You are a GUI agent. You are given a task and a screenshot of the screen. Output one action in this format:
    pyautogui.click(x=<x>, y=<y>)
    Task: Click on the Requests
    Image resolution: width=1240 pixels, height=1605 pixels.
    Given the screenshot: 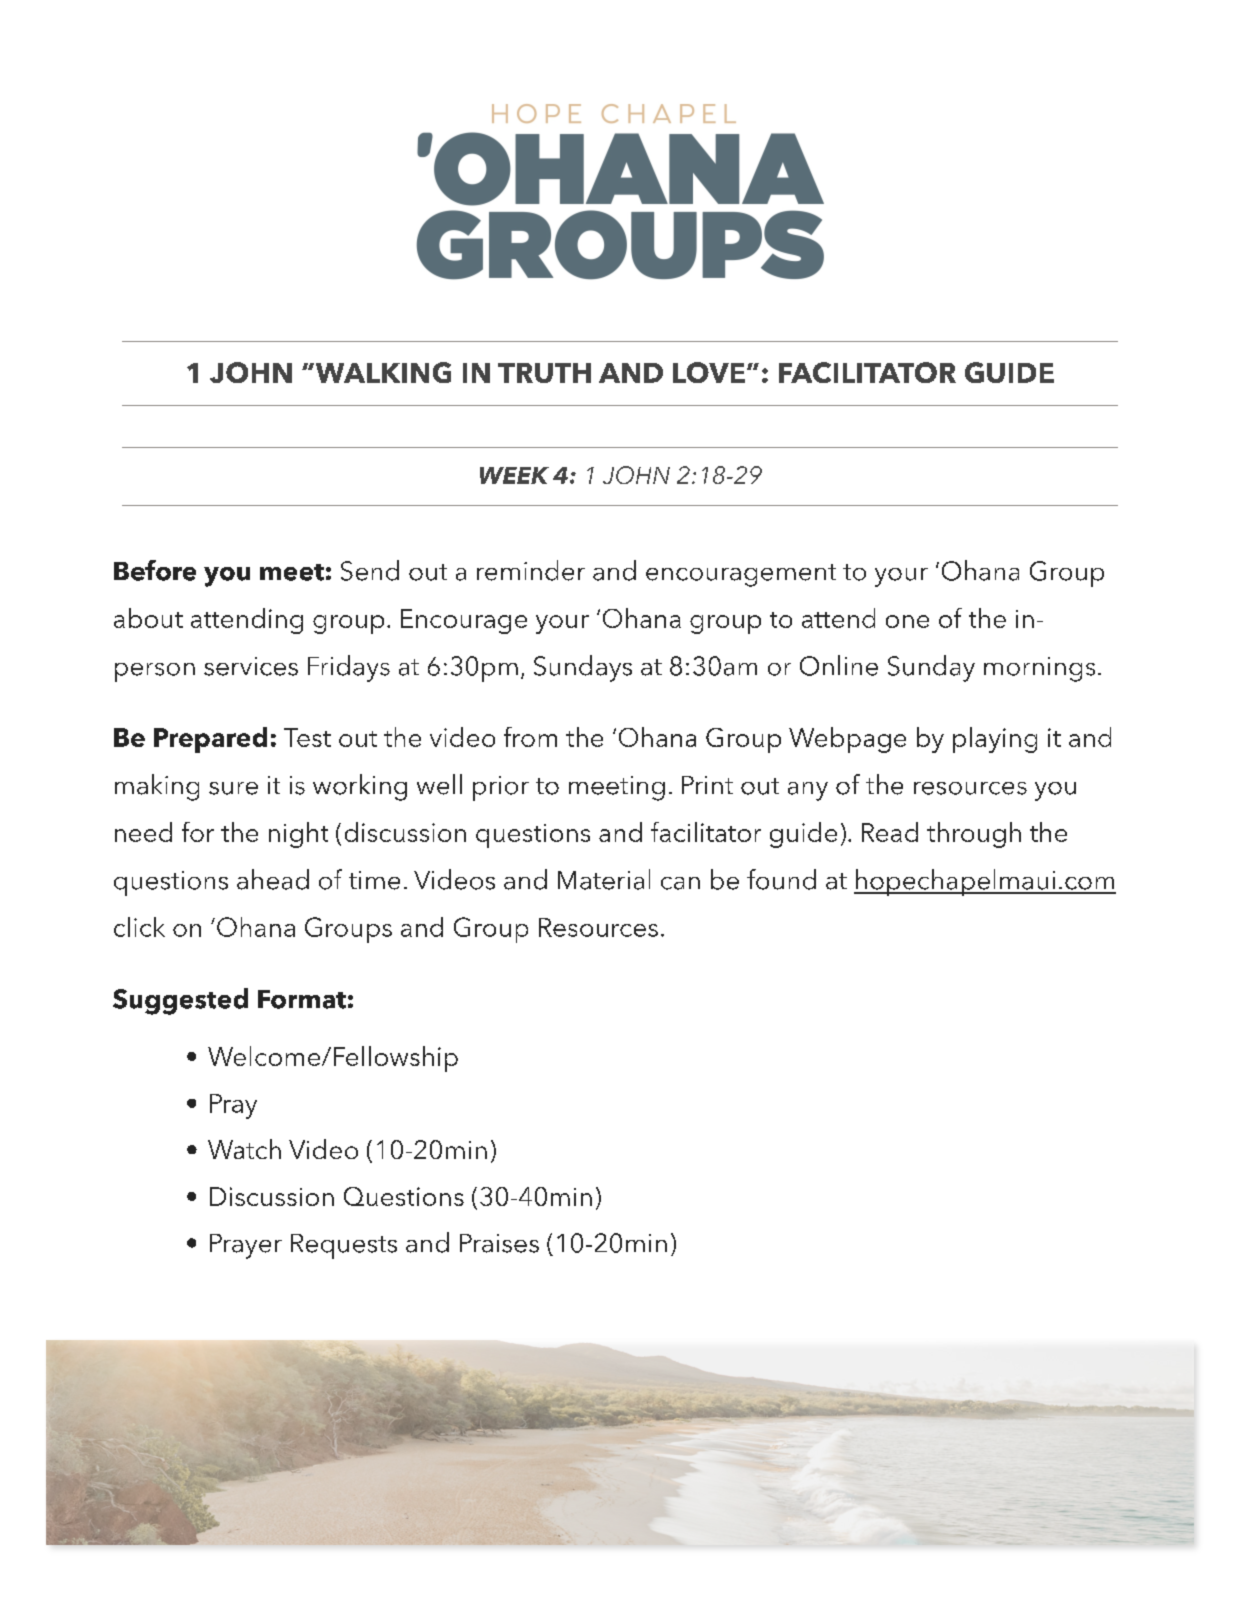 What is the action you would take?
    pyautogui.click(x=344, y=1246)
